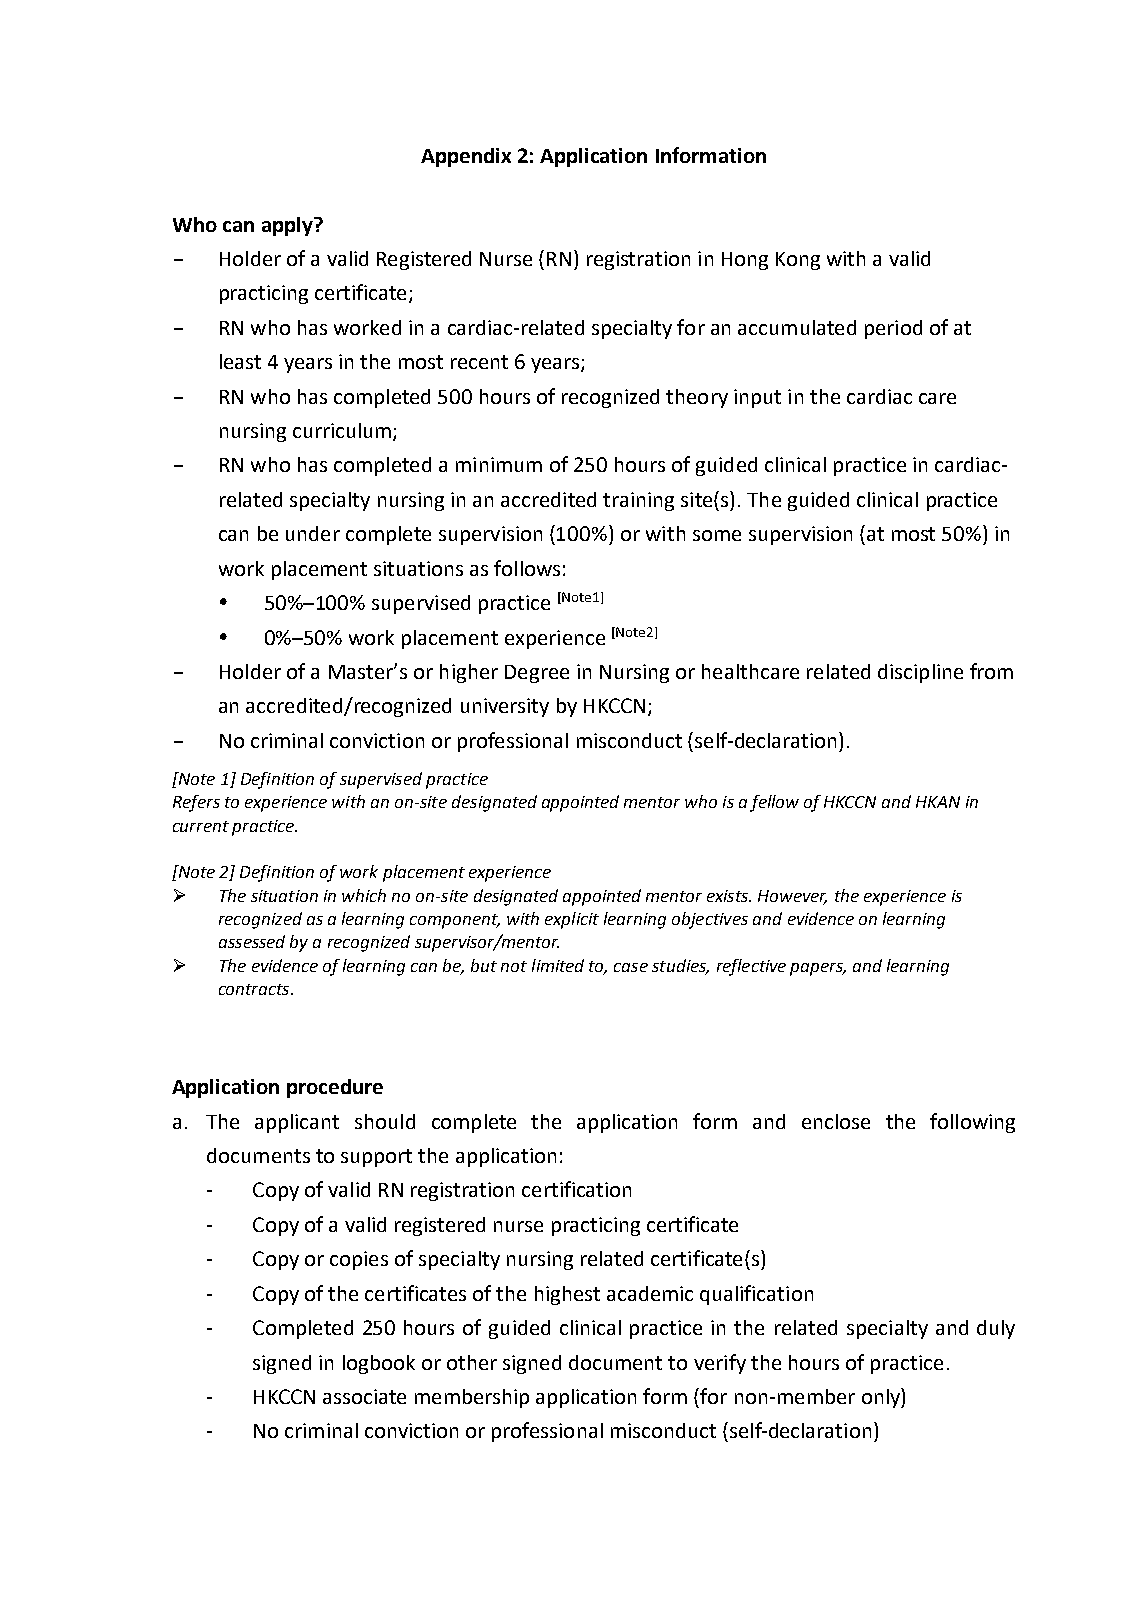 This screenshot has height=1610, width=1138. Describe the element at coordinates (798, 261) in the screenshot. I see `Kong` at that location.
